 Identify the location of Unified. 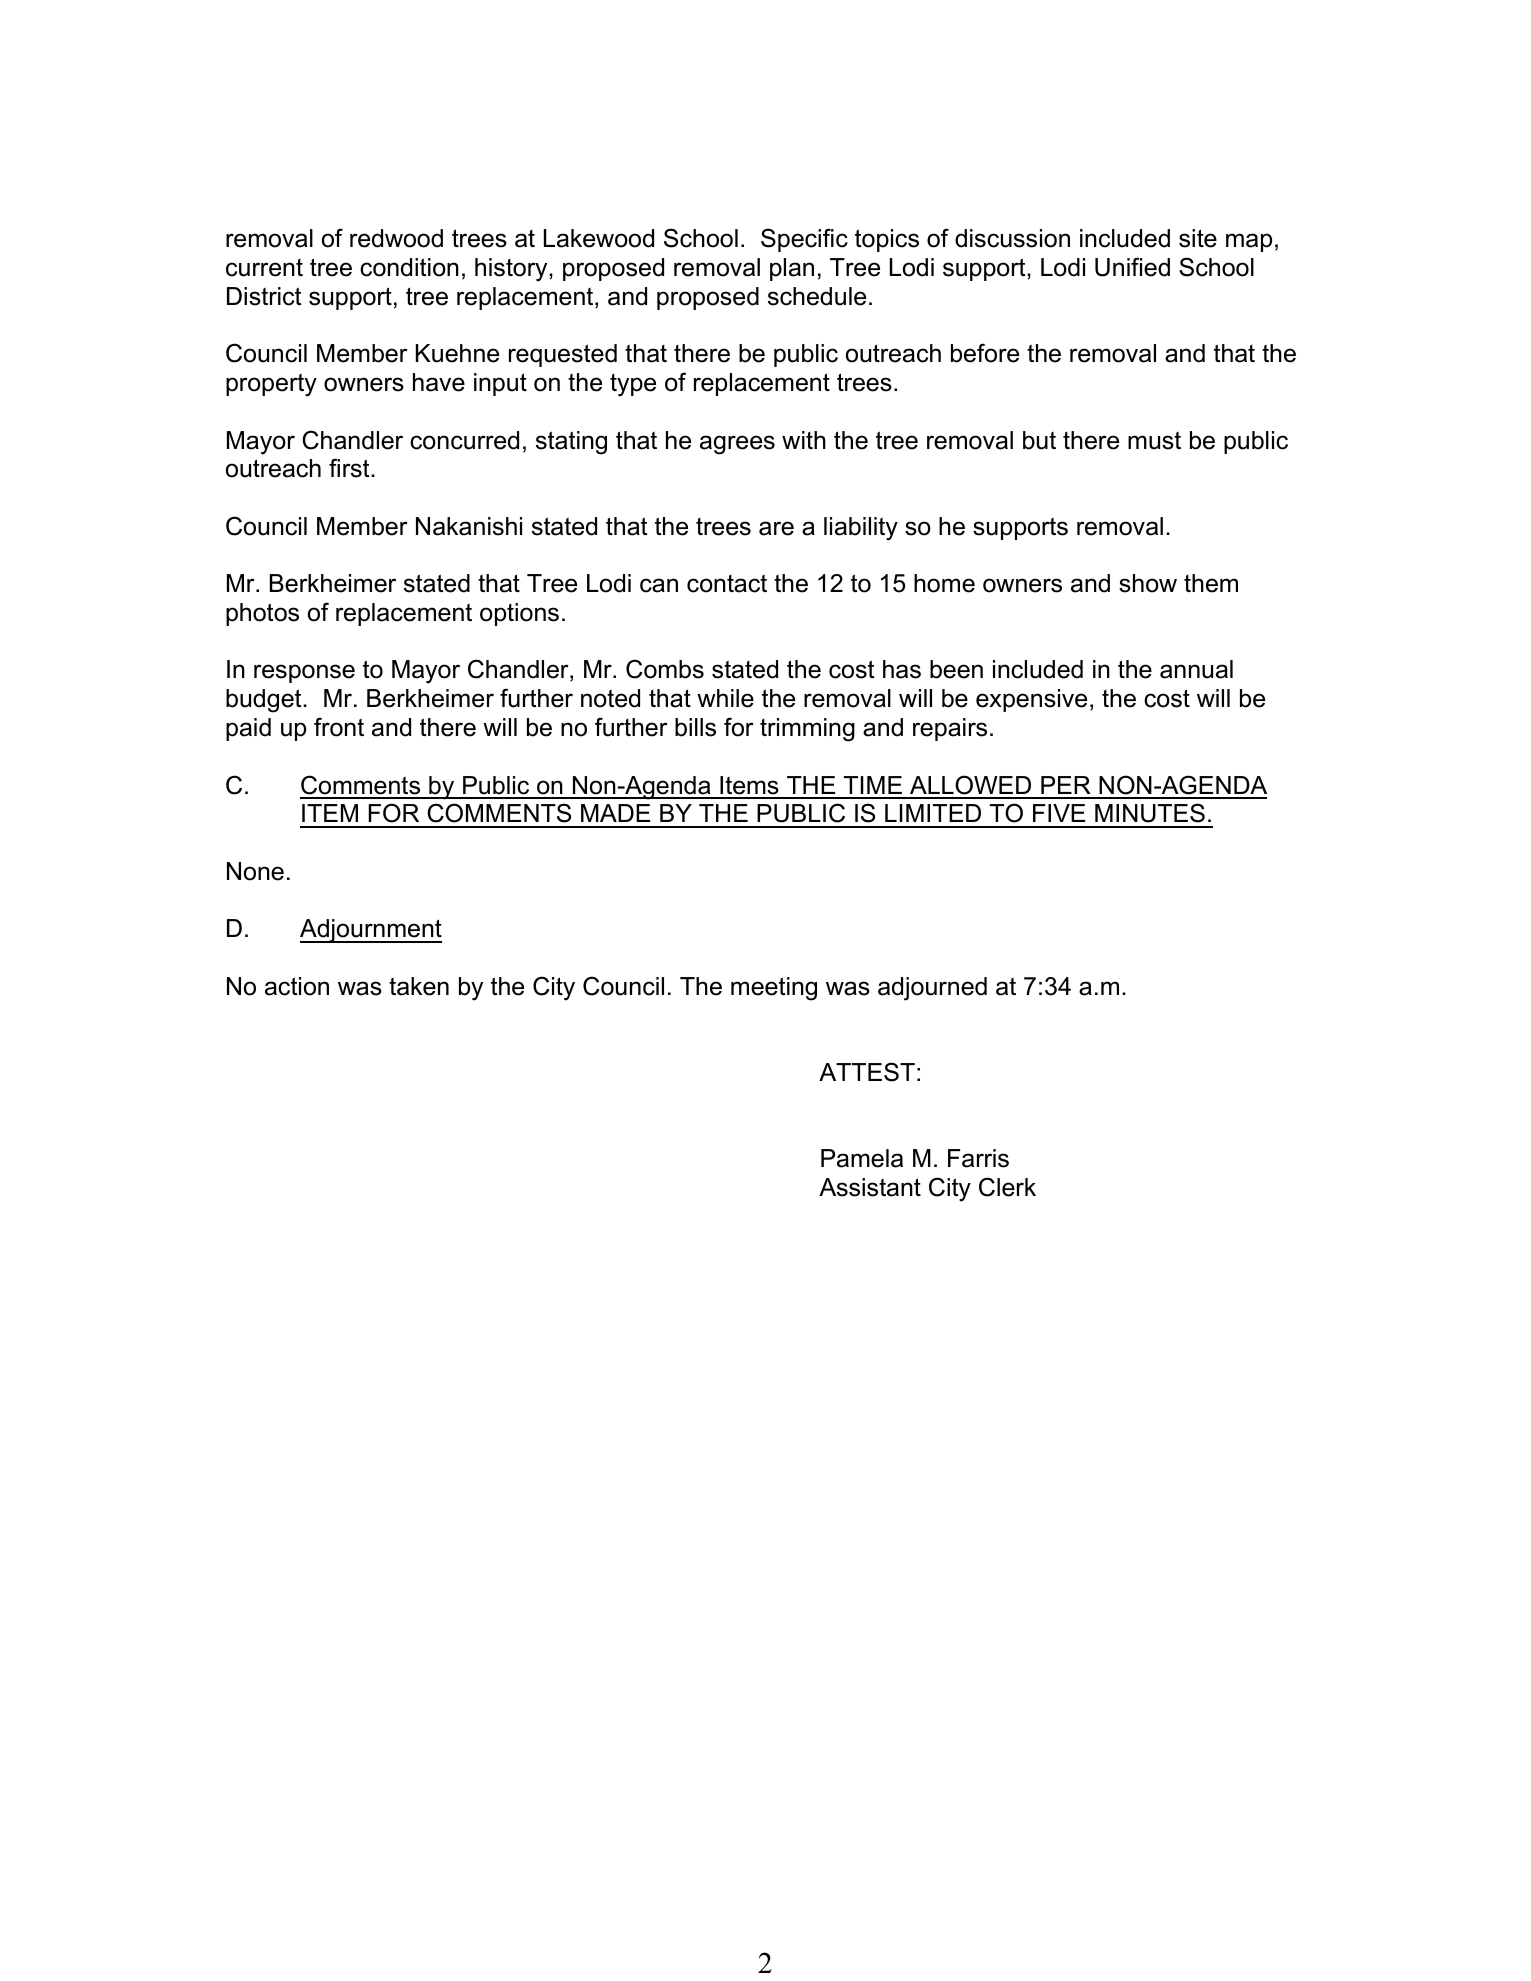
(1132, 267).
